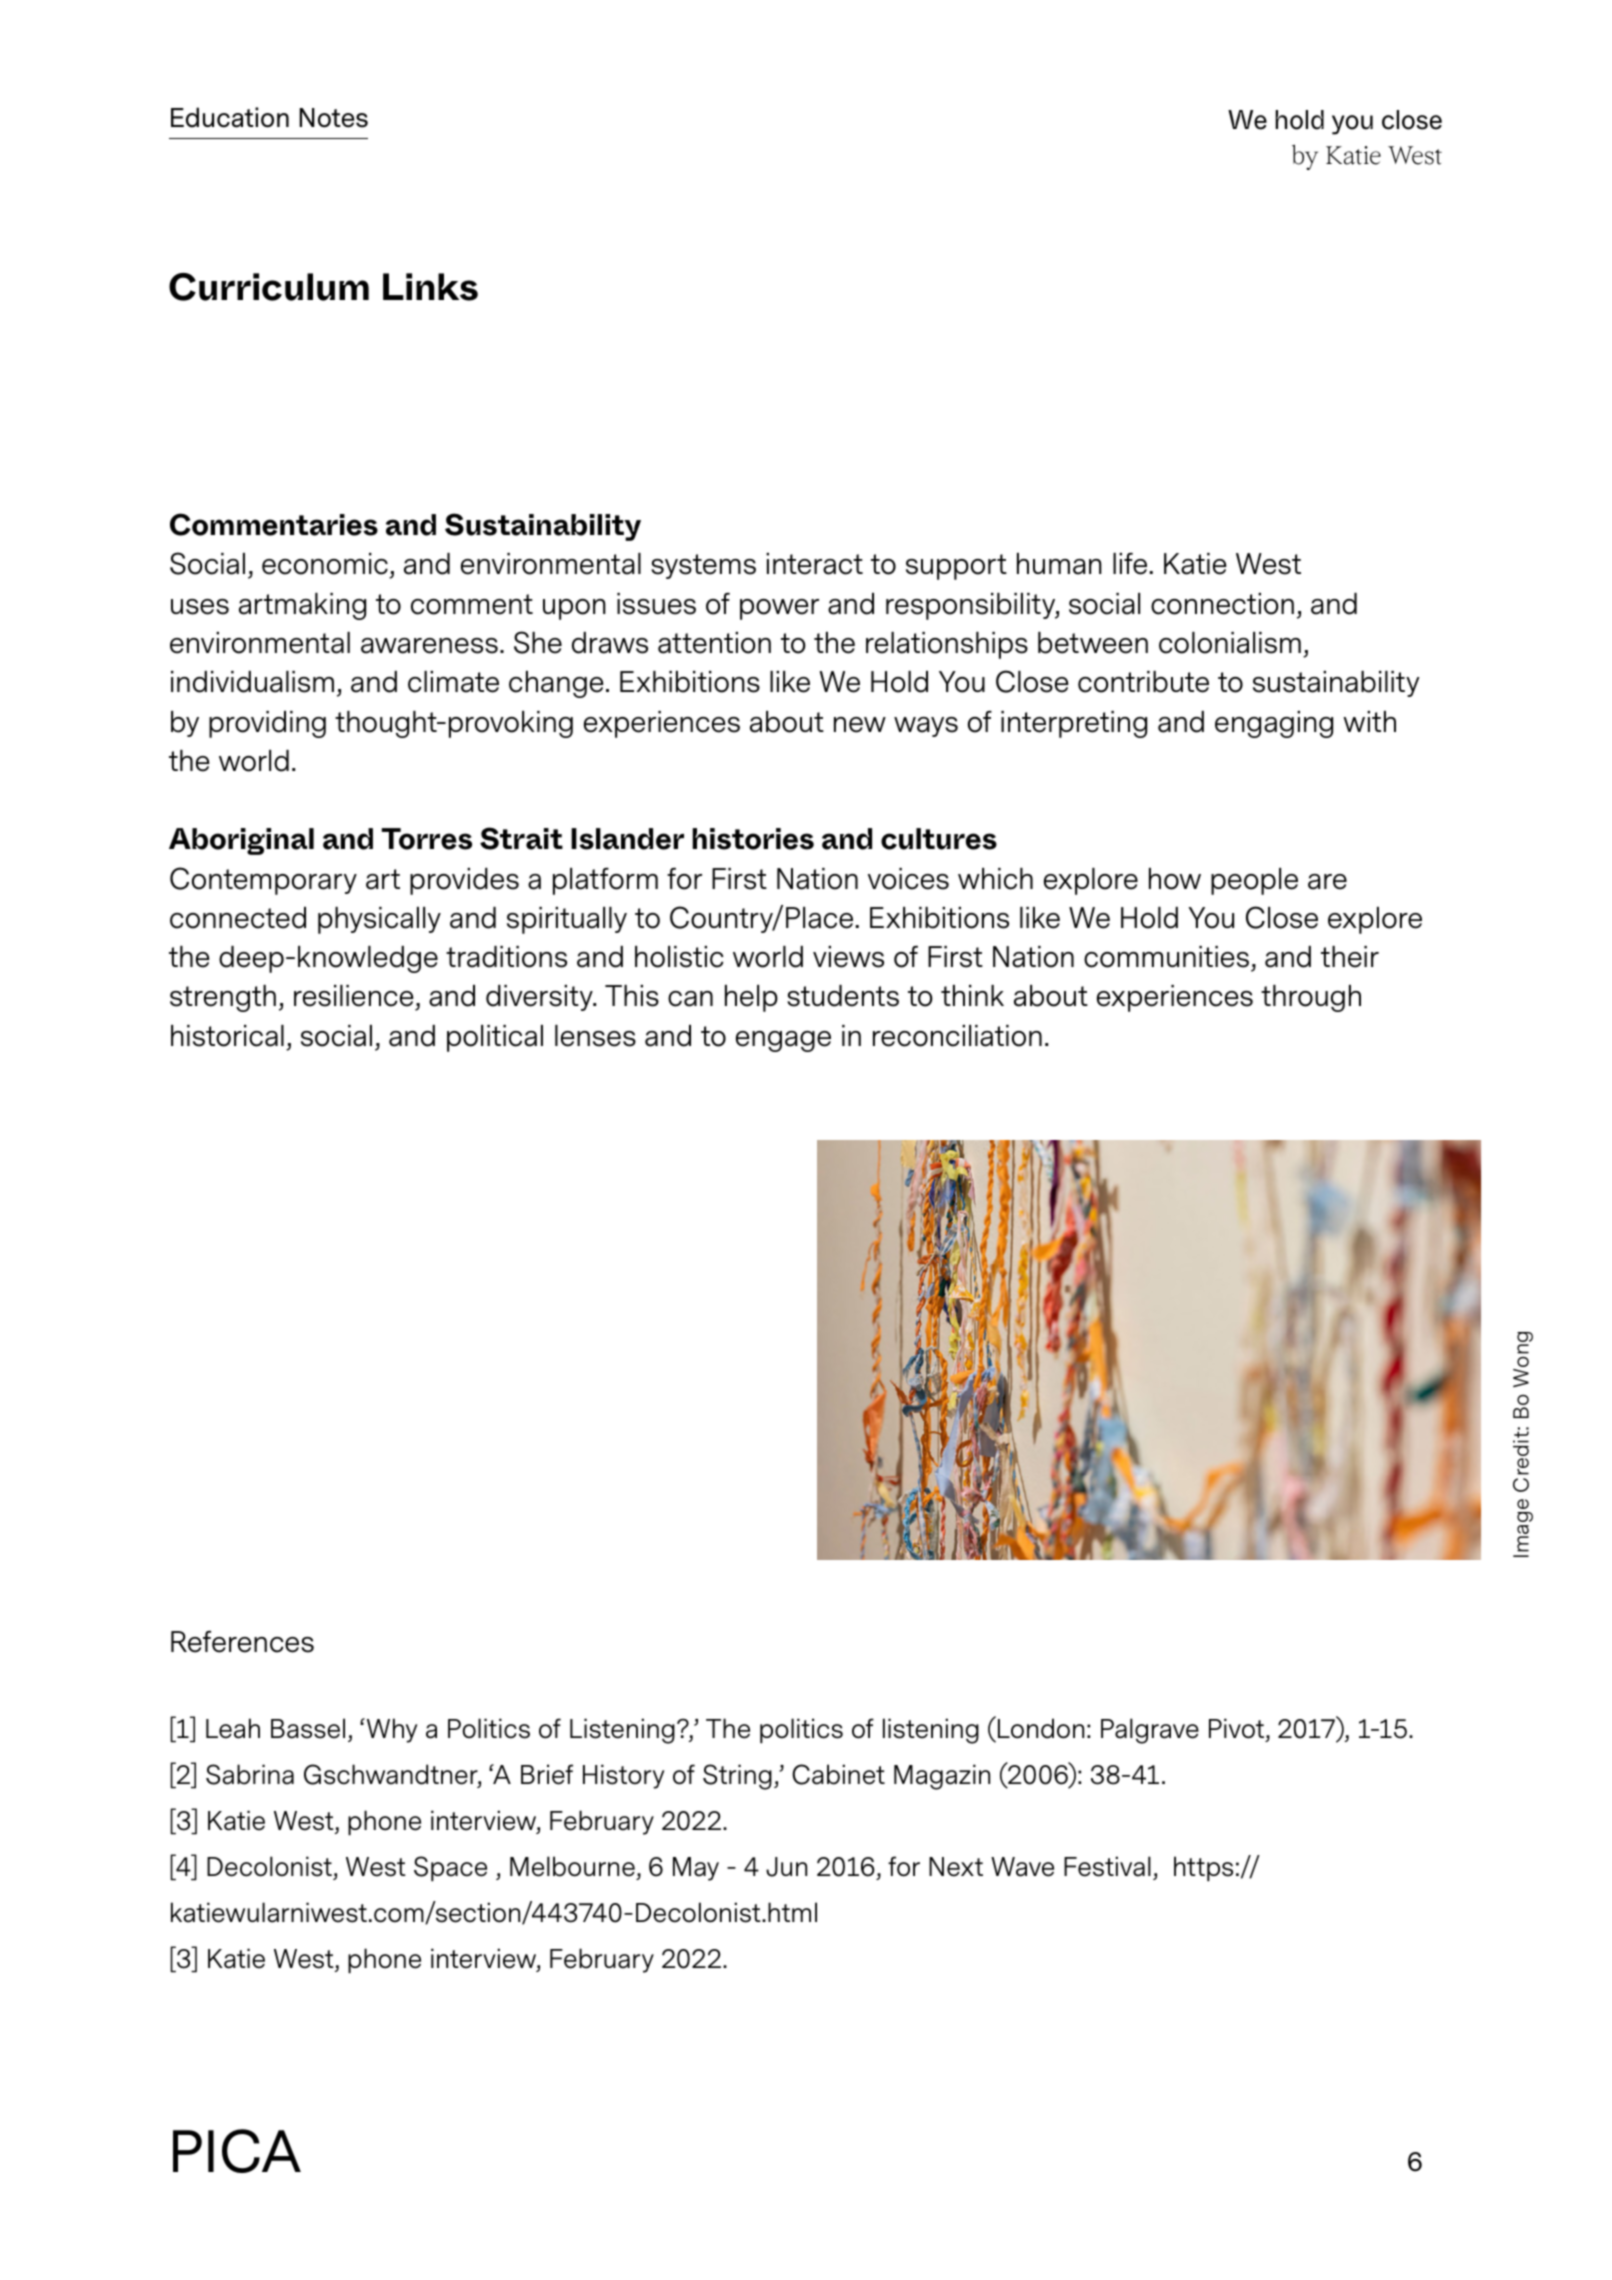  What do you see at coordinates (786, 1867) in the image?
I see `Jun` at bounding box center [786, 1867].
